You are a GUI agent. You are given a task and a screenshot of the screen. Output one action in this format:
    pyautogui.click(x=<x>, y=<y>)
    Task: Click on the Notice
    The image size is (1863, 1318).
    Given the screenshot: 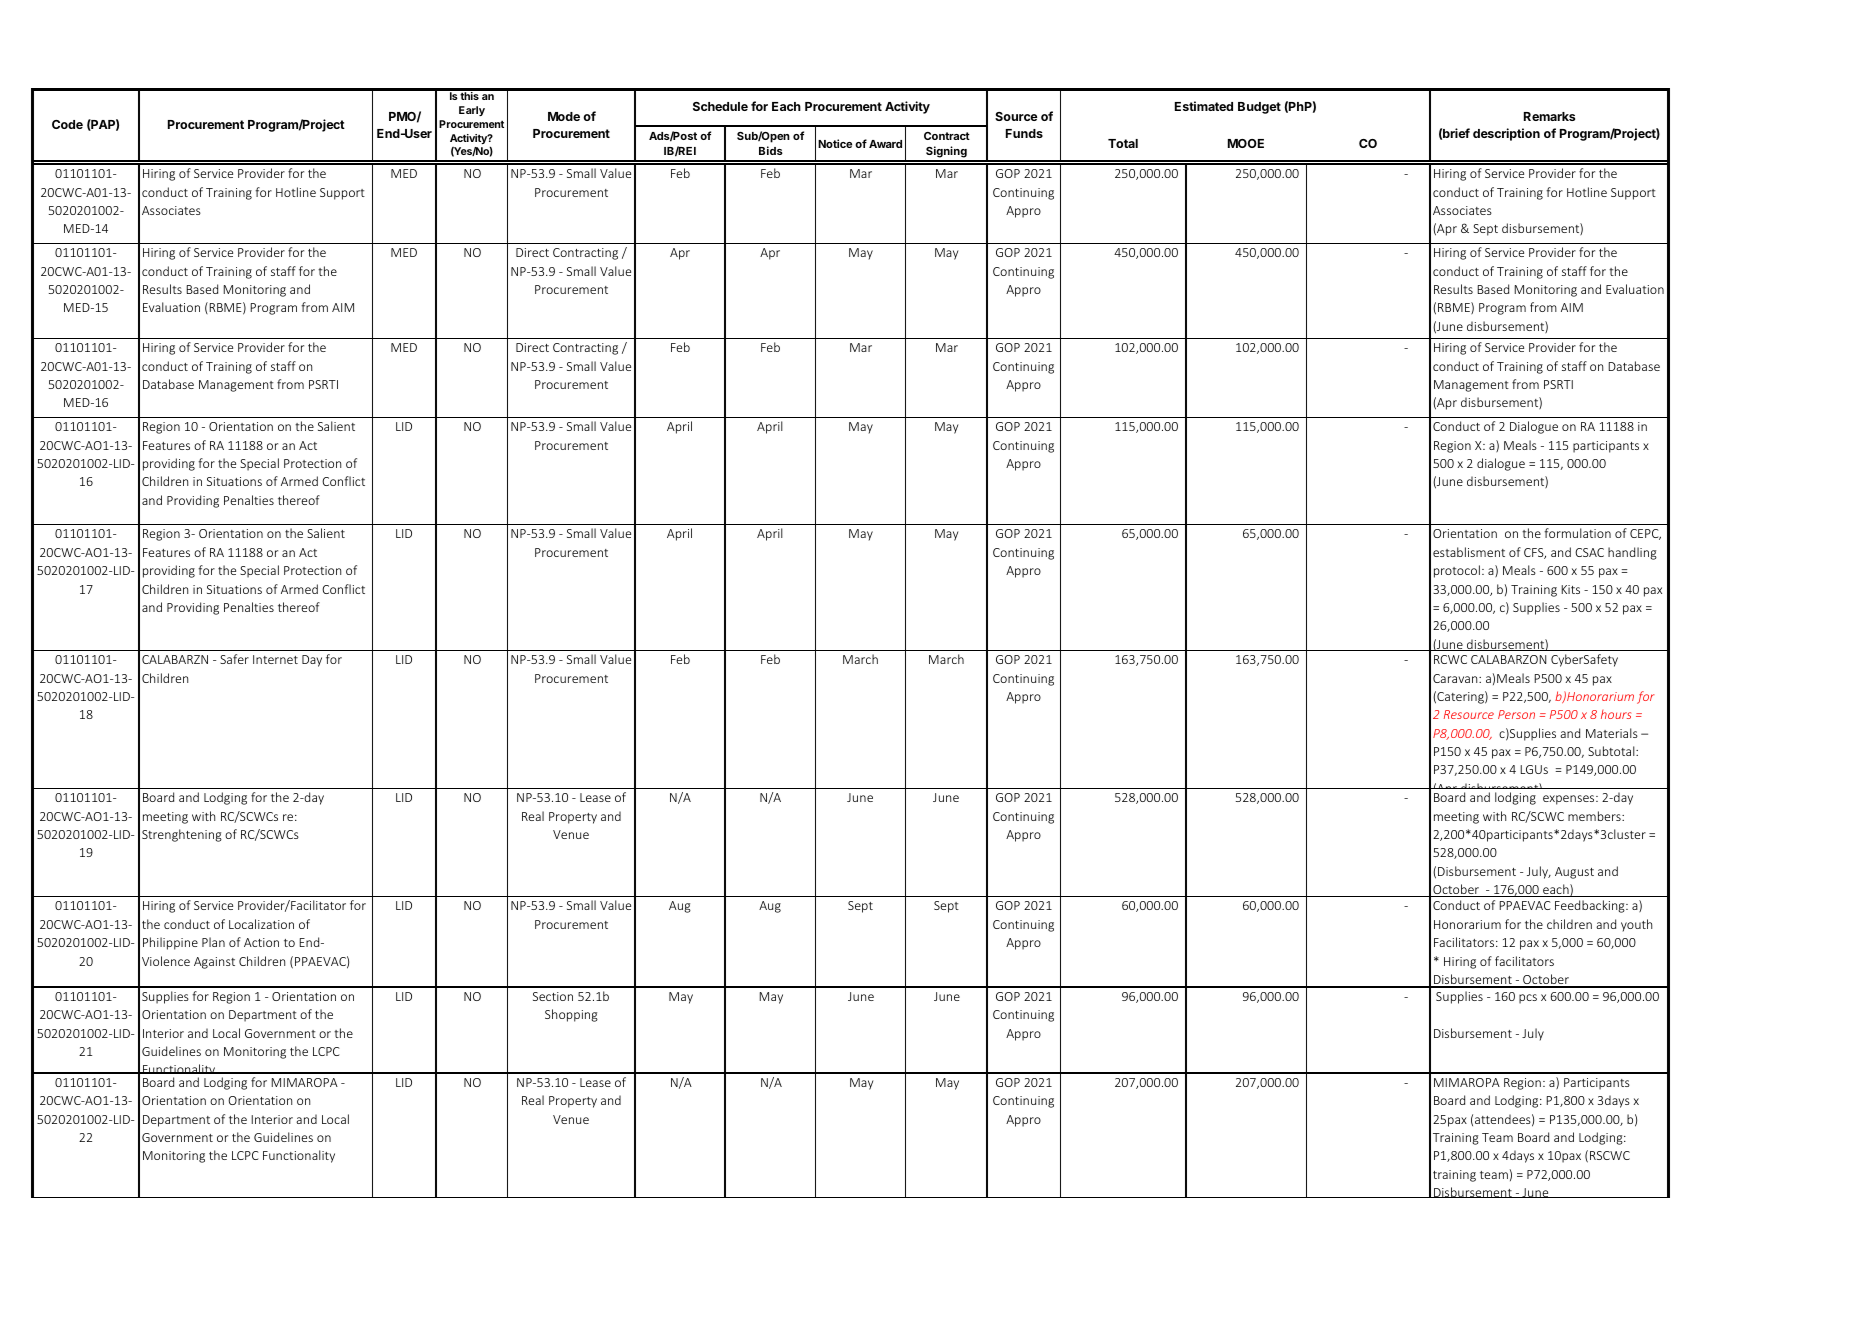 What is the action you would take?
    pyautogui.click(x=835, y=143)
